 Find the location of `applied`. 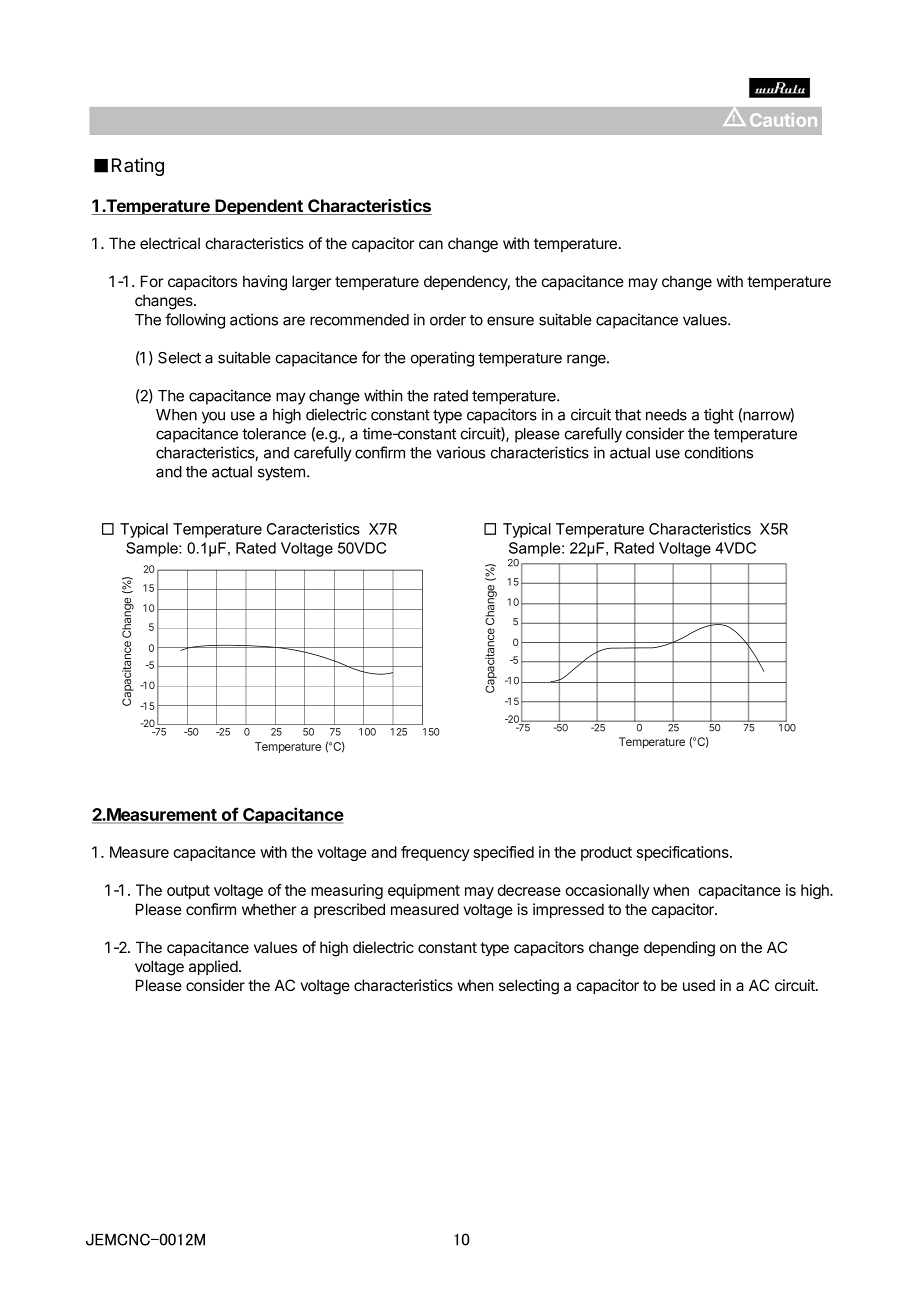

applied is located at coordinates (214, 967).
